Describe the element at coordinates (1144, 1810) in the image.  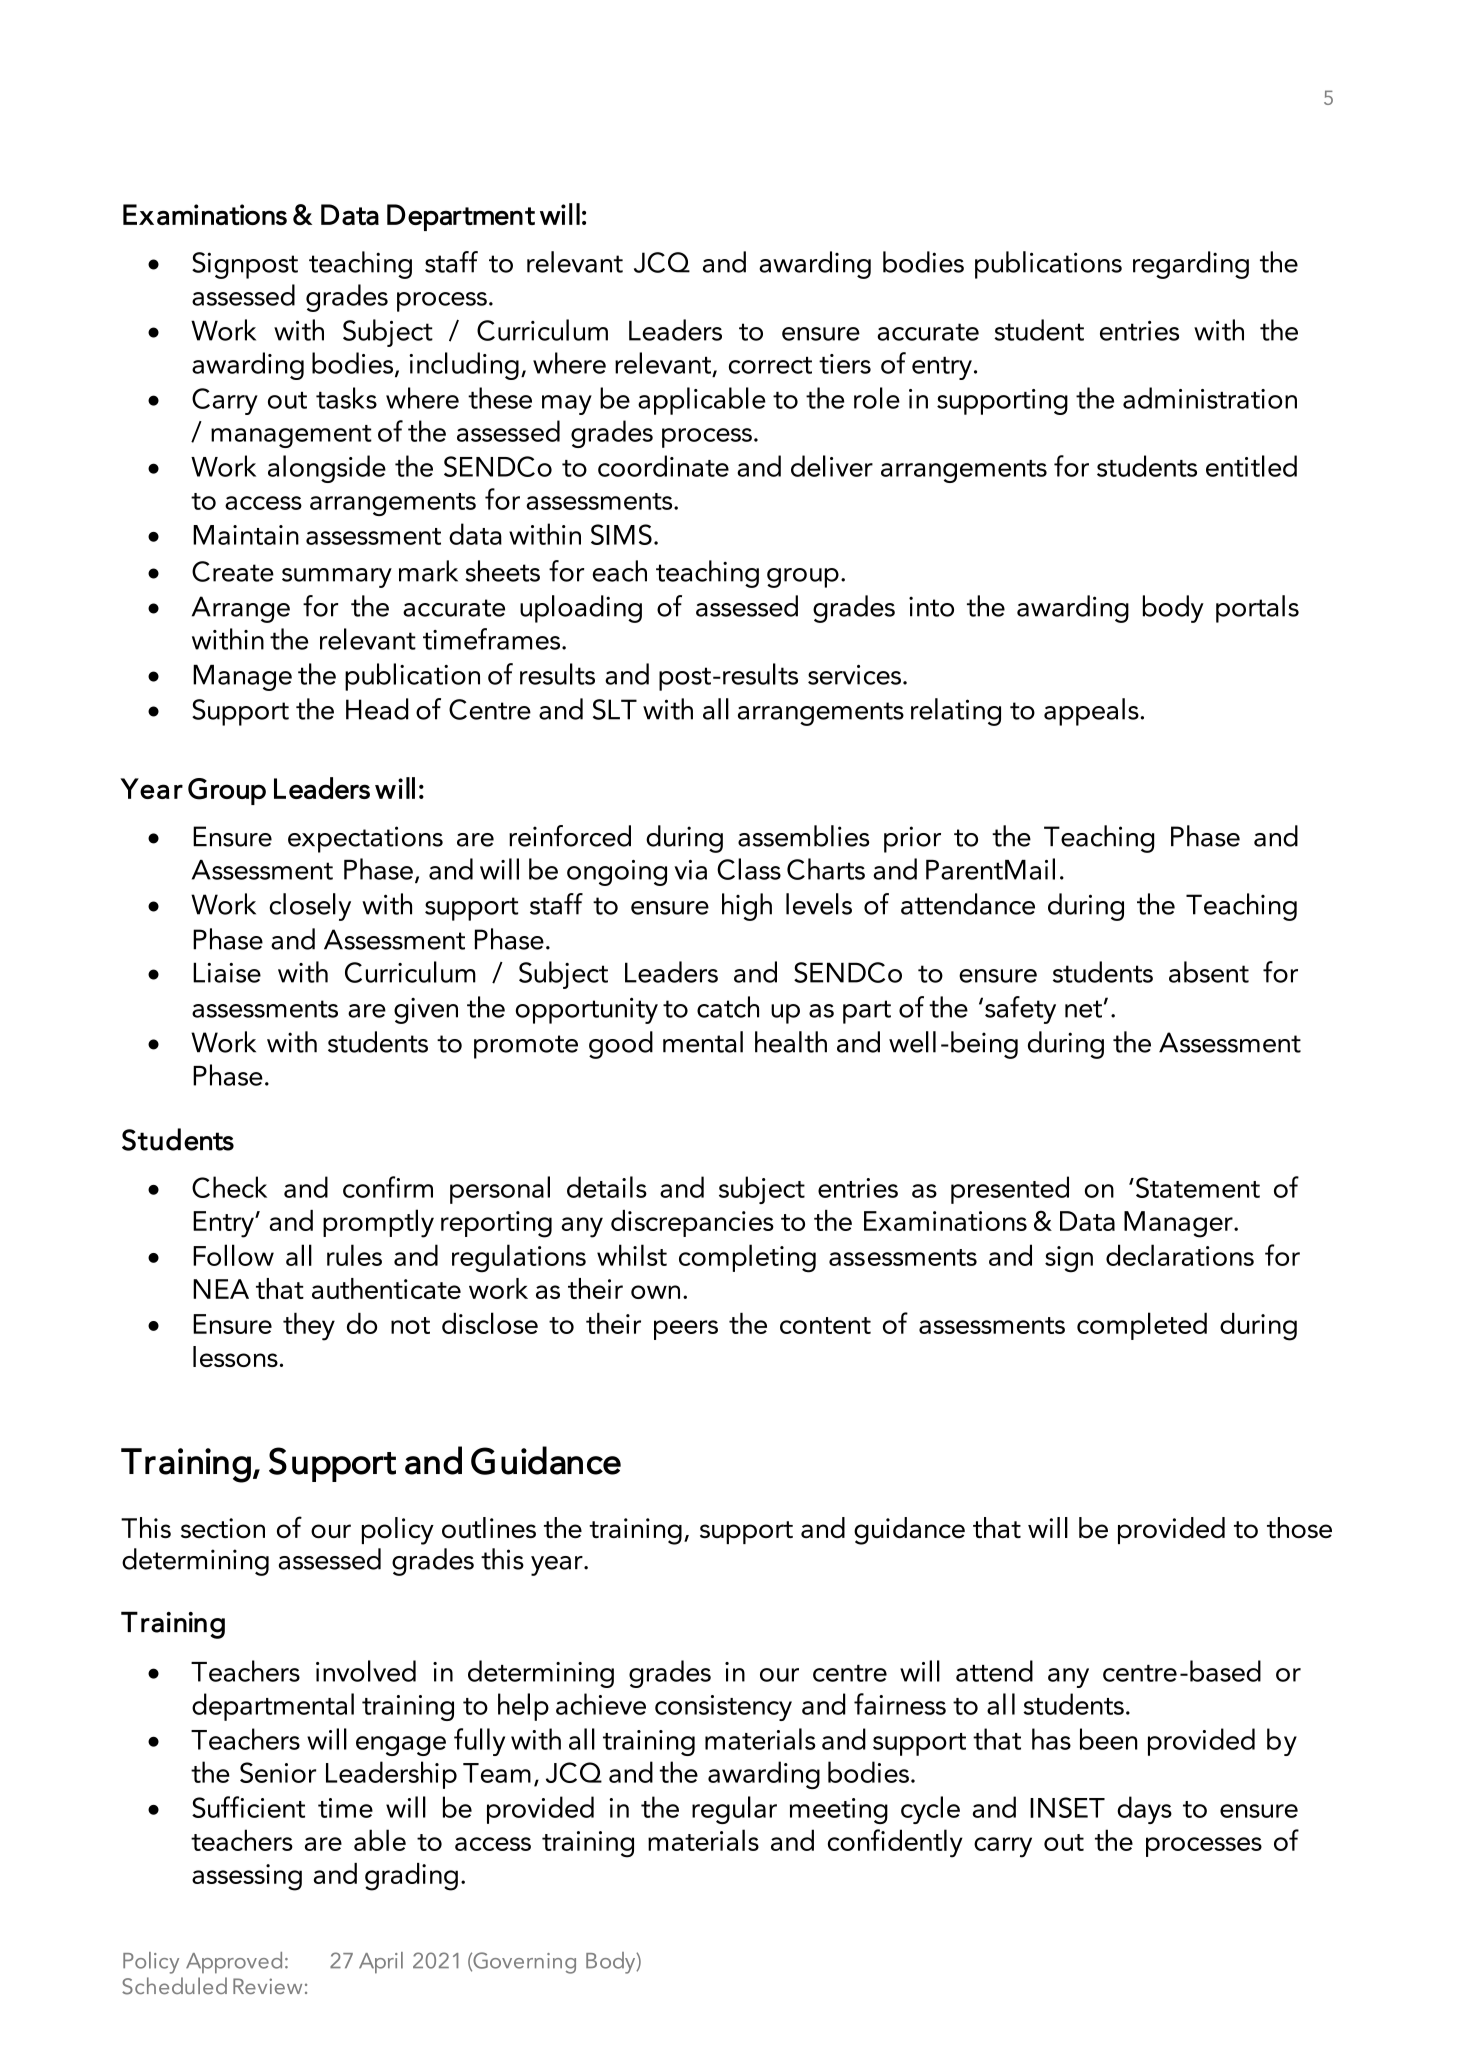
I see `days` at that location.
